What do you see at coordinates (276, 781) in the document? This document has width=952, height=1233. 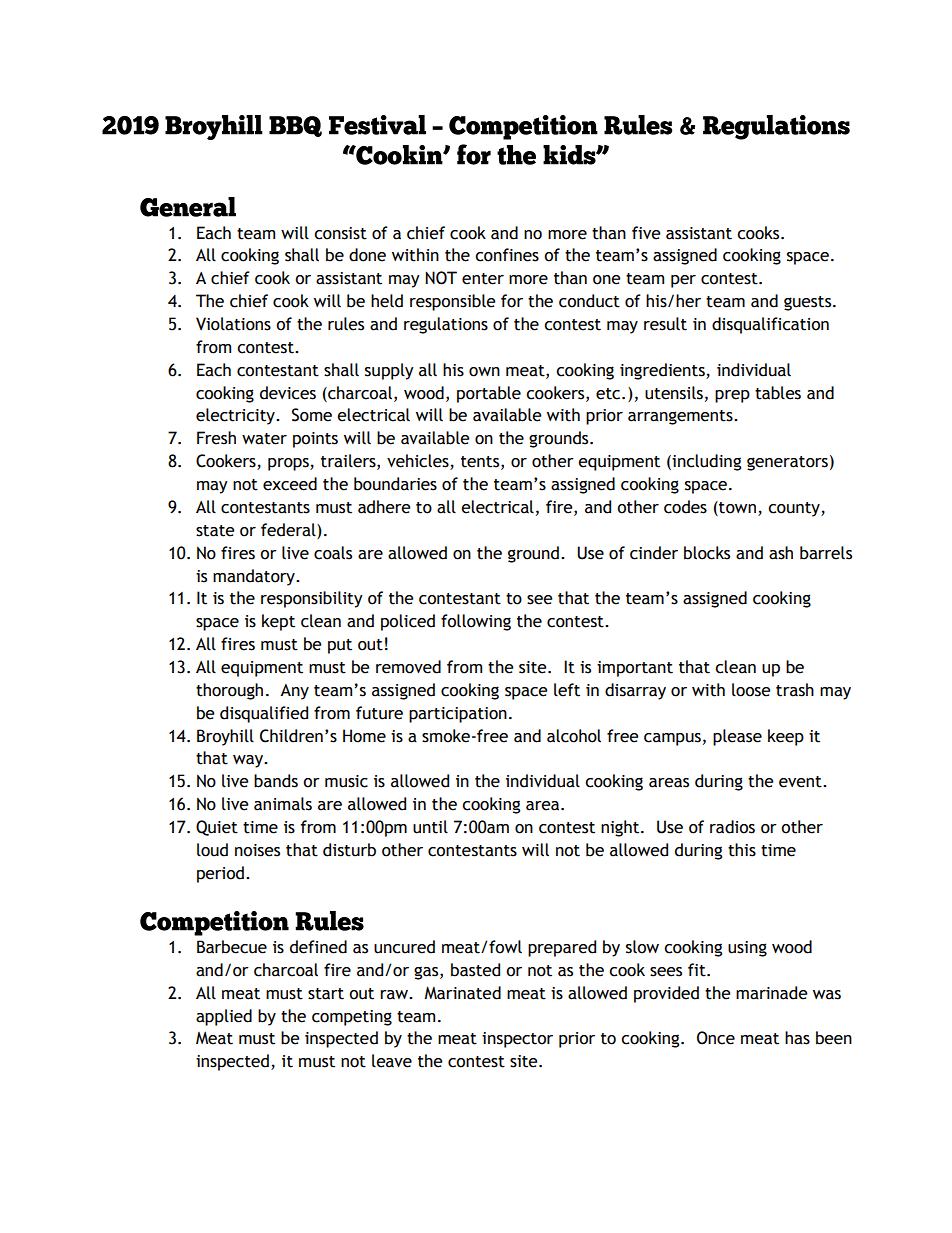 I see `bands` at bounding box center [276, 781].
